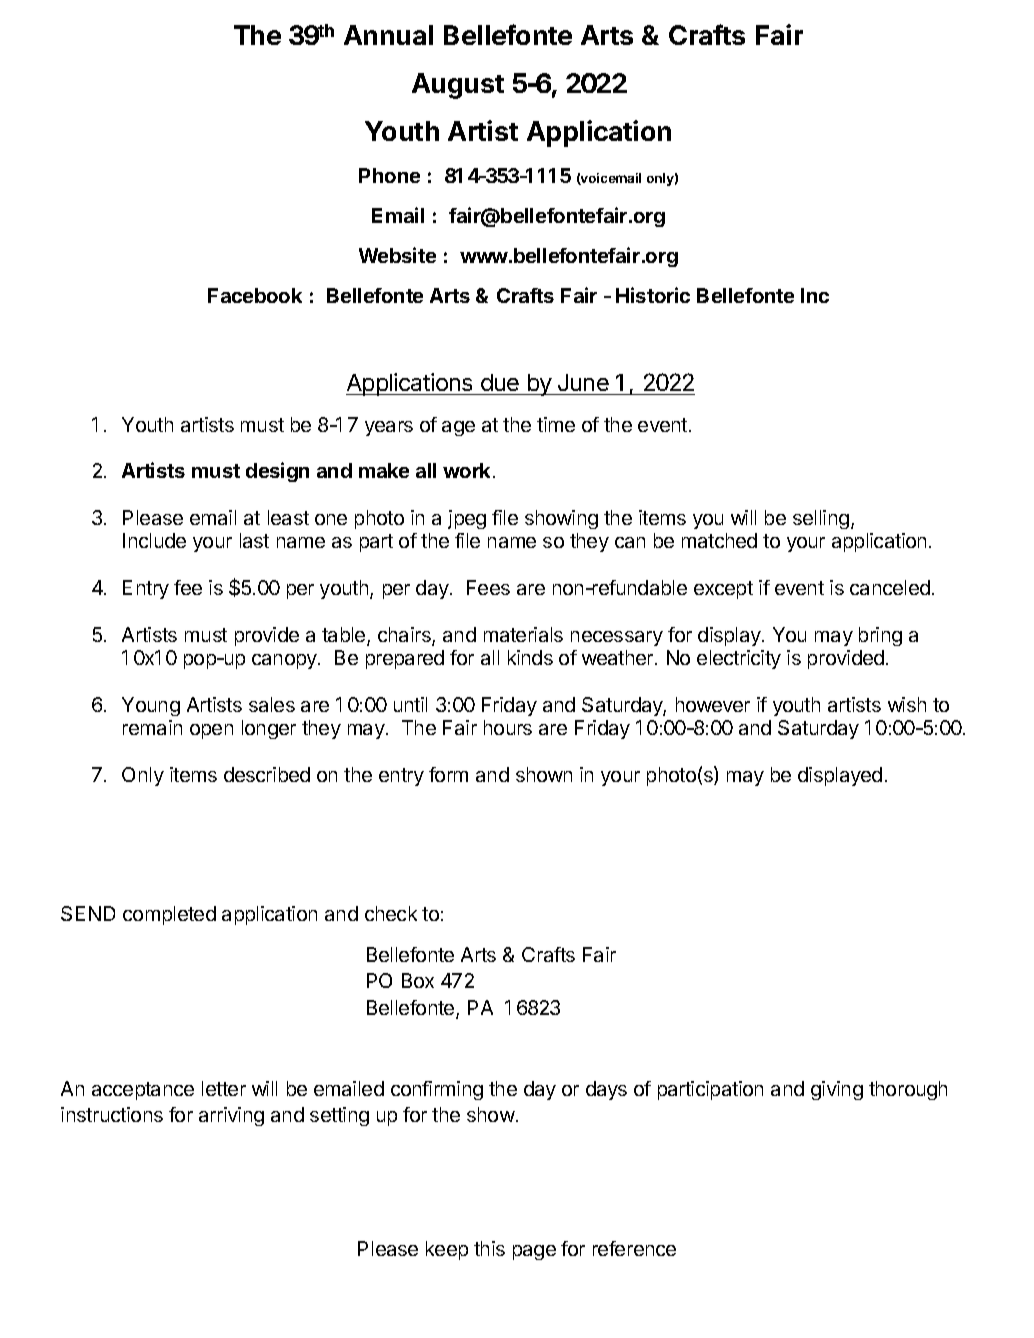 Image resolution: width=1034 pixels, height=1338 pixels. I want to click on this, so click(489, 1248).
